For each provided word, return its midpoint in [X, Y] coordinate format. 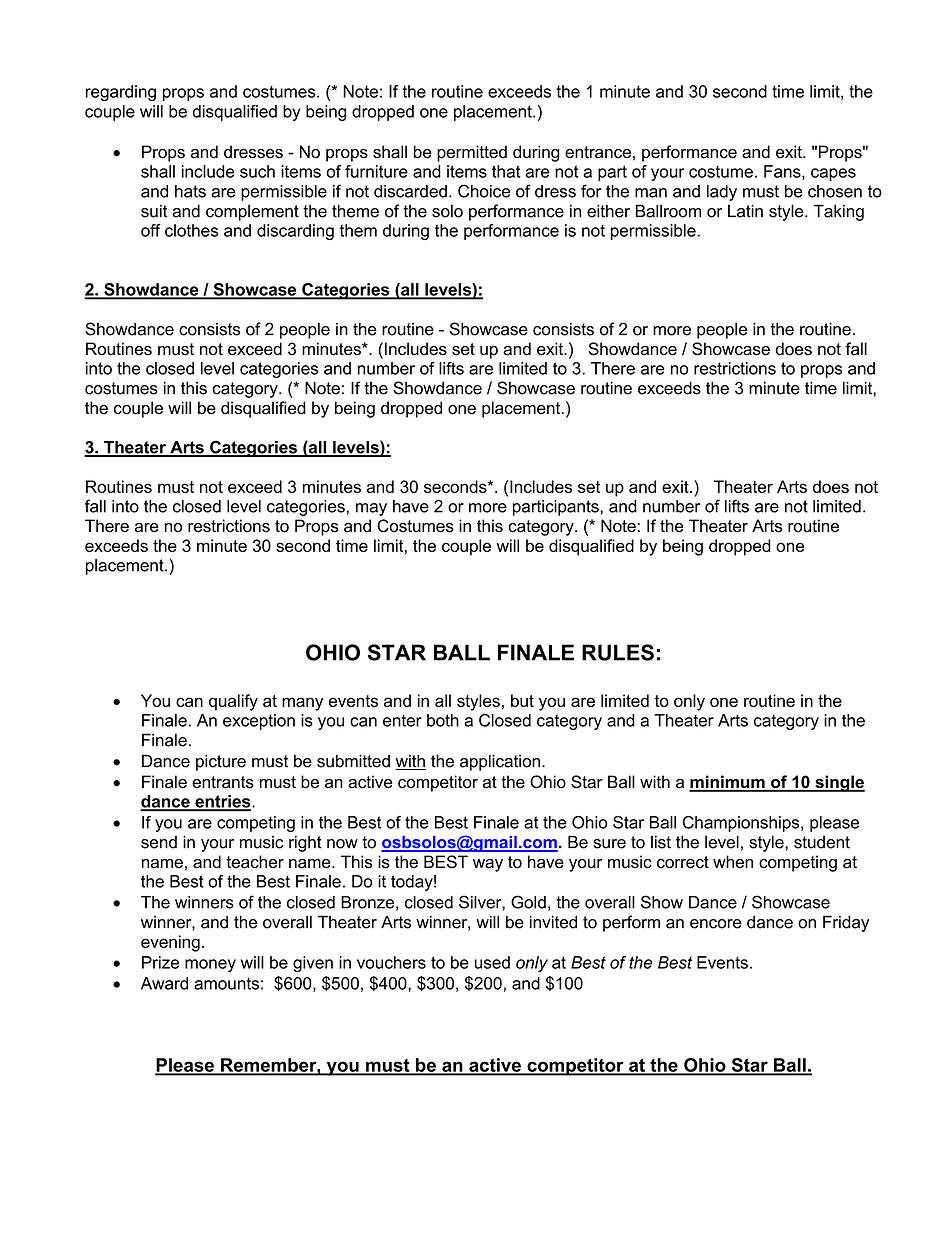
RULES [618, 652]
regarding [120, 93]
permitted [472, 153]
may [371, 509]
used [492, 962]
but [522, 700]
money [210, 965]
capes [833, 174]
